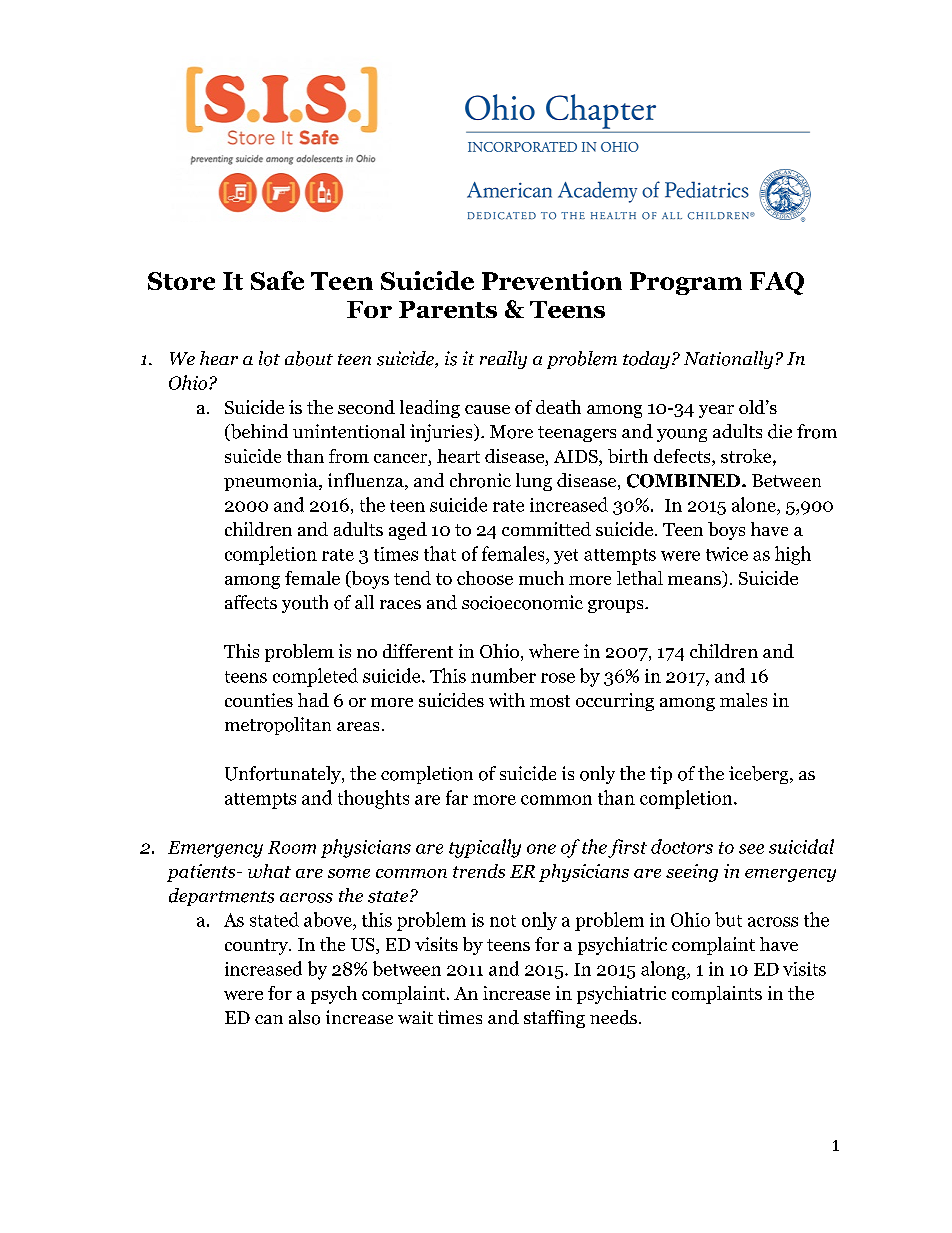 This screenshot has width=952, height=1233. I want to click on committed, so click(546, 529).
